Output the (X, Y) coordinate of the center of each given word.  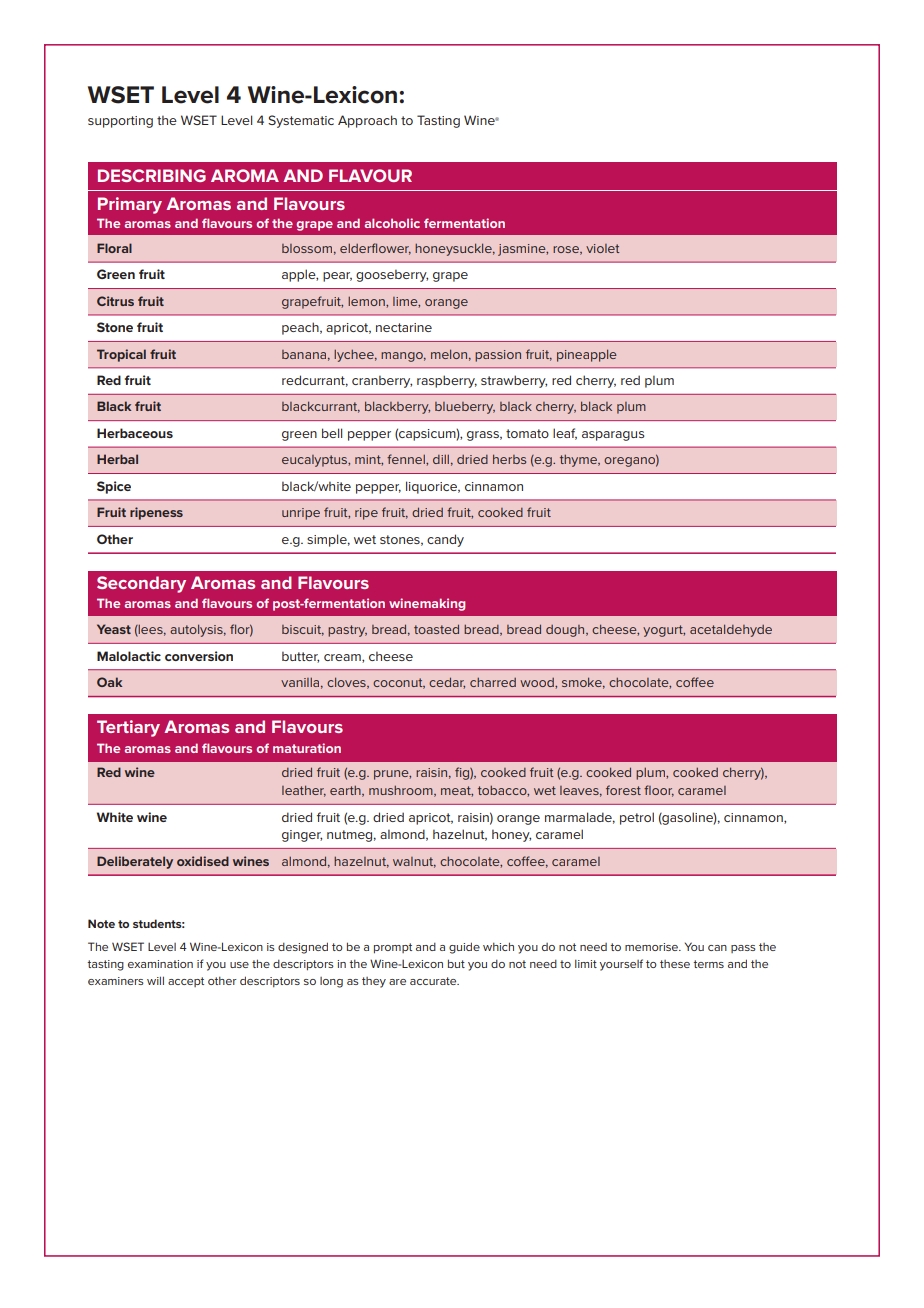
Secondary (141, 584)
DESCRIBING (152, 175)
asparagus (613, 436)
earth (346, 791)
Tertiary (128, 728)
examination (160, 964)
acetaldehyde (731, 630)
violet (603, 248)
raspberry (447, 381)
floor (659, 791)
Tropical (121, 355)
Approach (367, 121)
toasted (436, 629)
